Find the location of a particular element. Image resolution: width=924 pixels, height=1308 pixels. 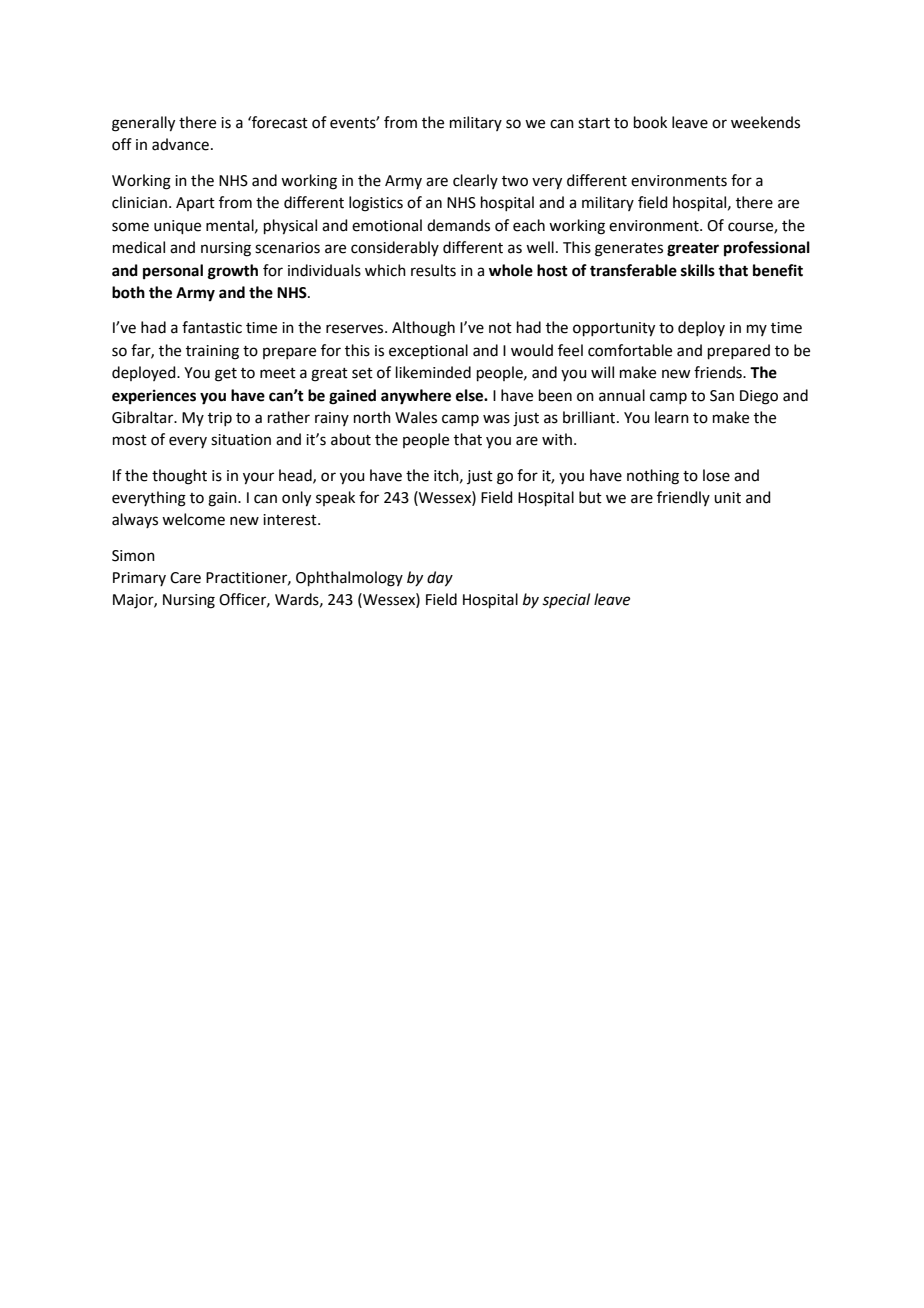

Wales is located at coordinates (416, 417).
